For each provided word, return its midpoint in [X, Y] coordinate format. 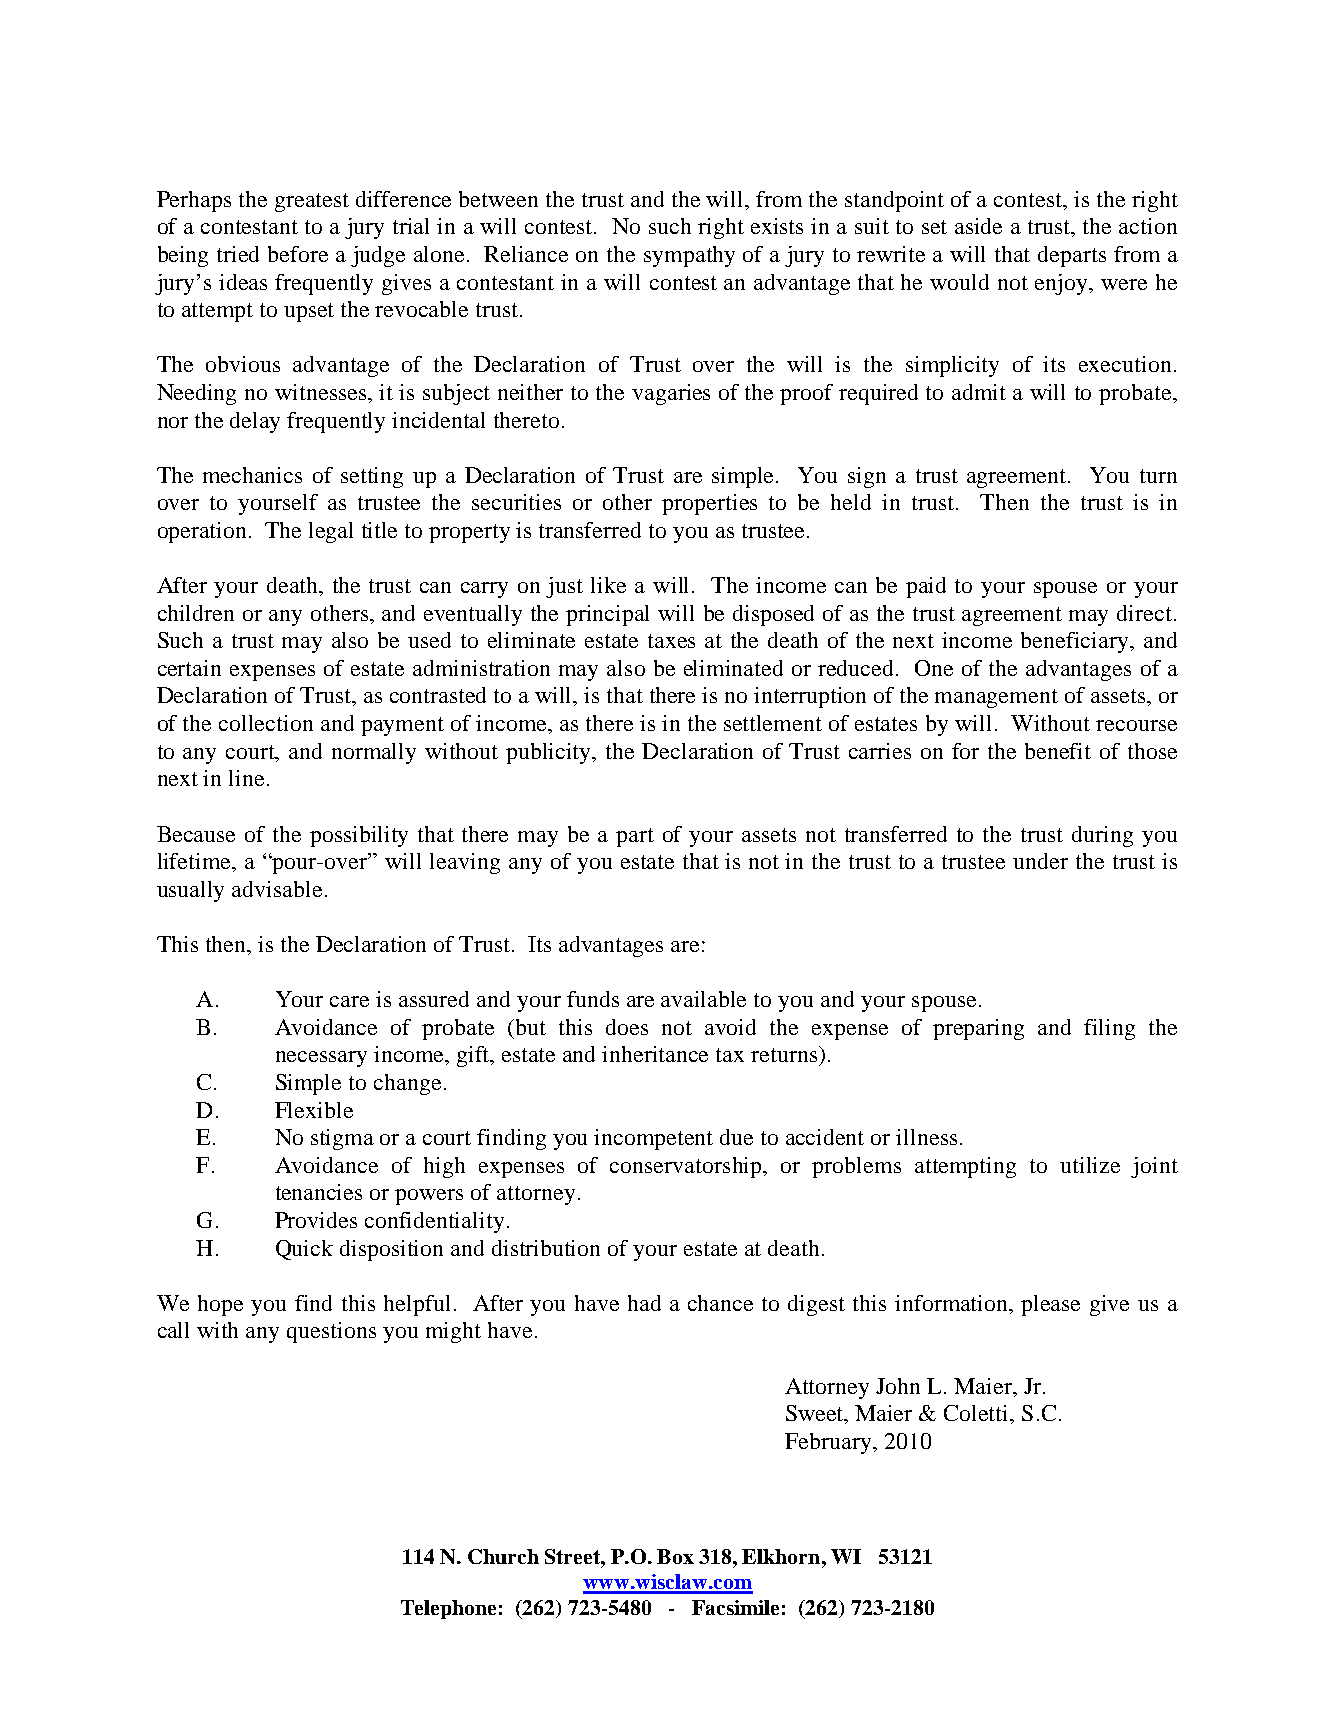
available [703, 999]
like [608, 585]
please [1050, 1305]
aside [978, 226]
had [644, 1303]
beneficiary [1076, 642]
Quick [304, 1250]
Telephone [448, 1609]
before [298, 254]
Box [675, 1556]
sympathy [689, 256]
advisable [277, 889]
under [1040, 861]
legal [331, 532]
